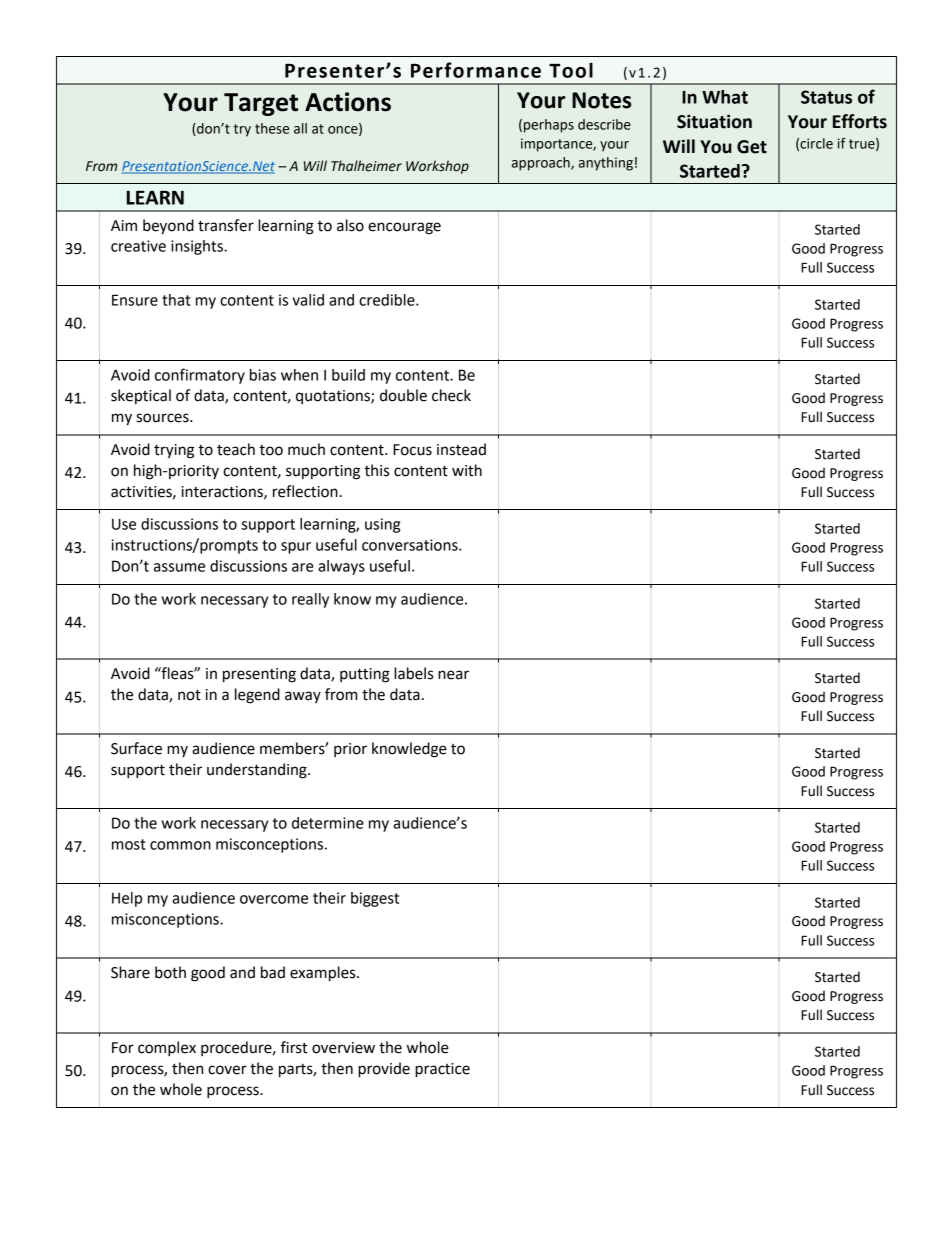  I want to click on check, so click(451, 395).
